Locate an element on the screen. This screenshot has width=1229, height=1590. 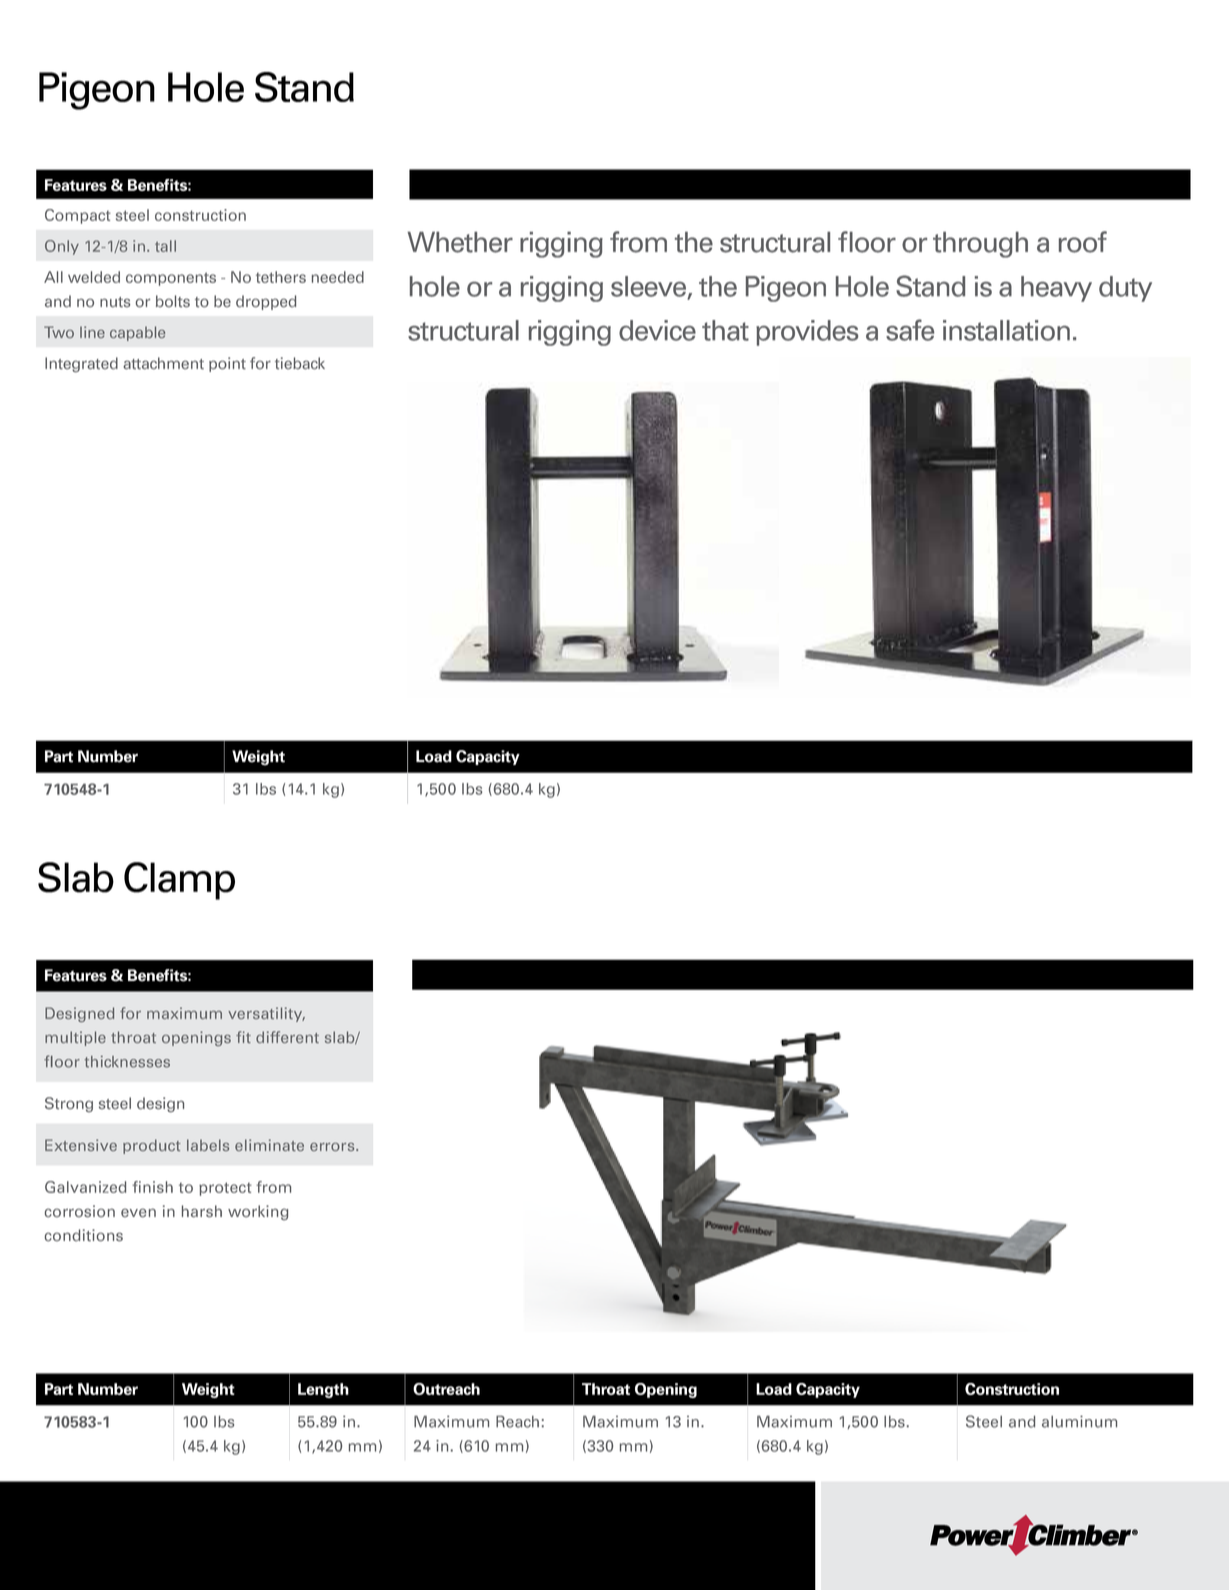
aluminum is located at coordinates (1079, 1422).
